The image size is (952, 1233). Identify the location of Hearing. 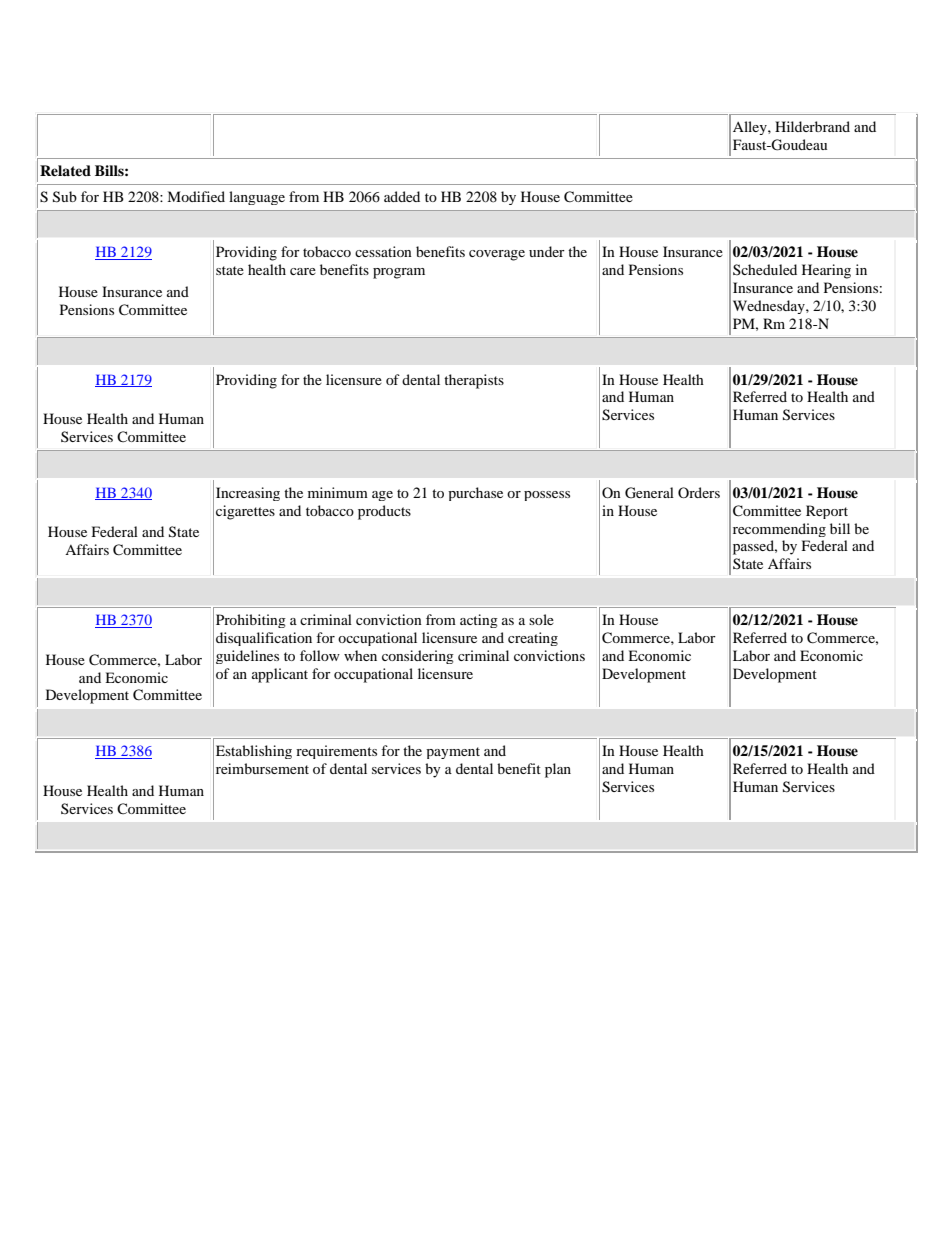
(826, 271).
